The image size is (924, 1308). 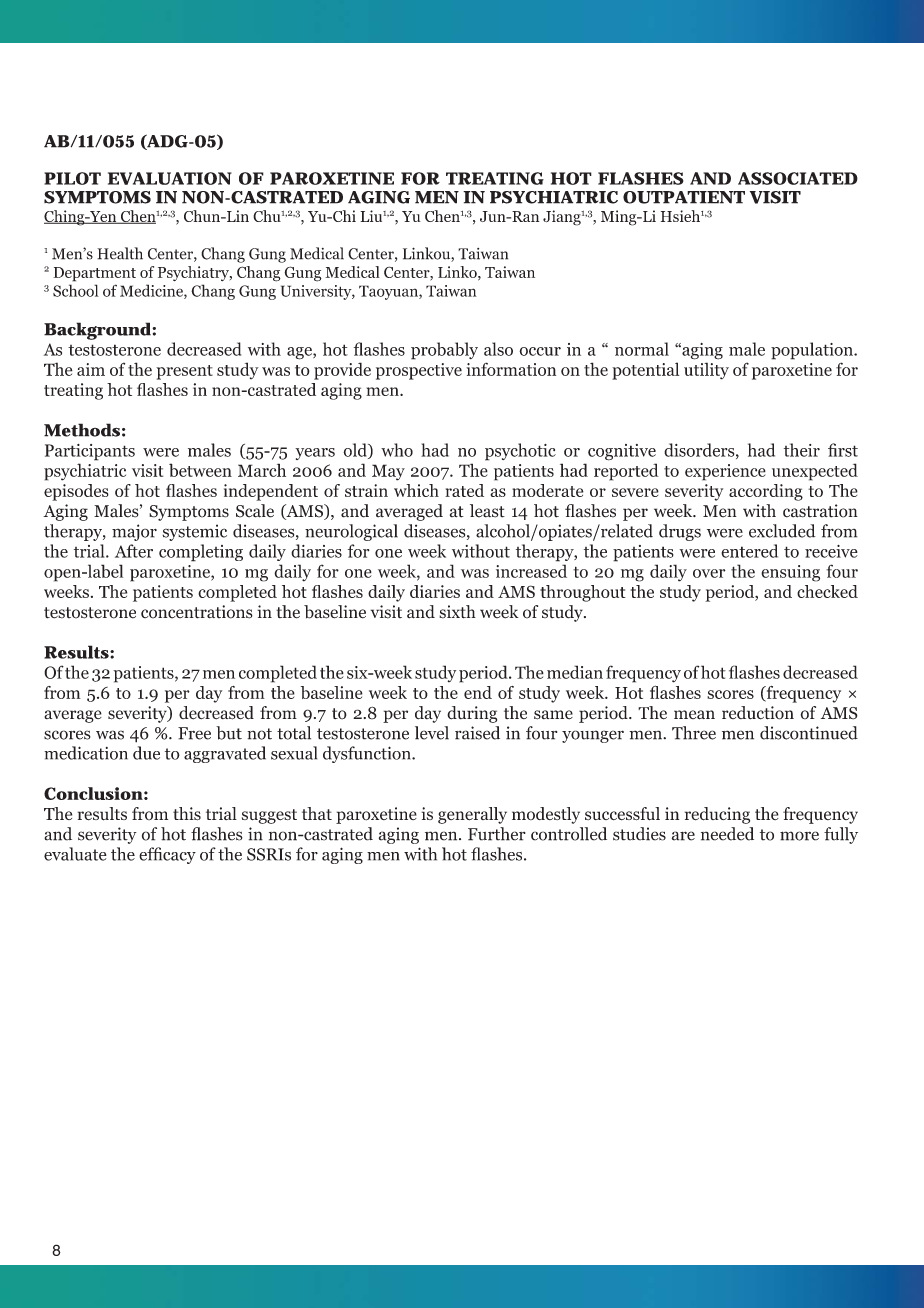 I want to click on prospective, so click(x=419, y=371).
